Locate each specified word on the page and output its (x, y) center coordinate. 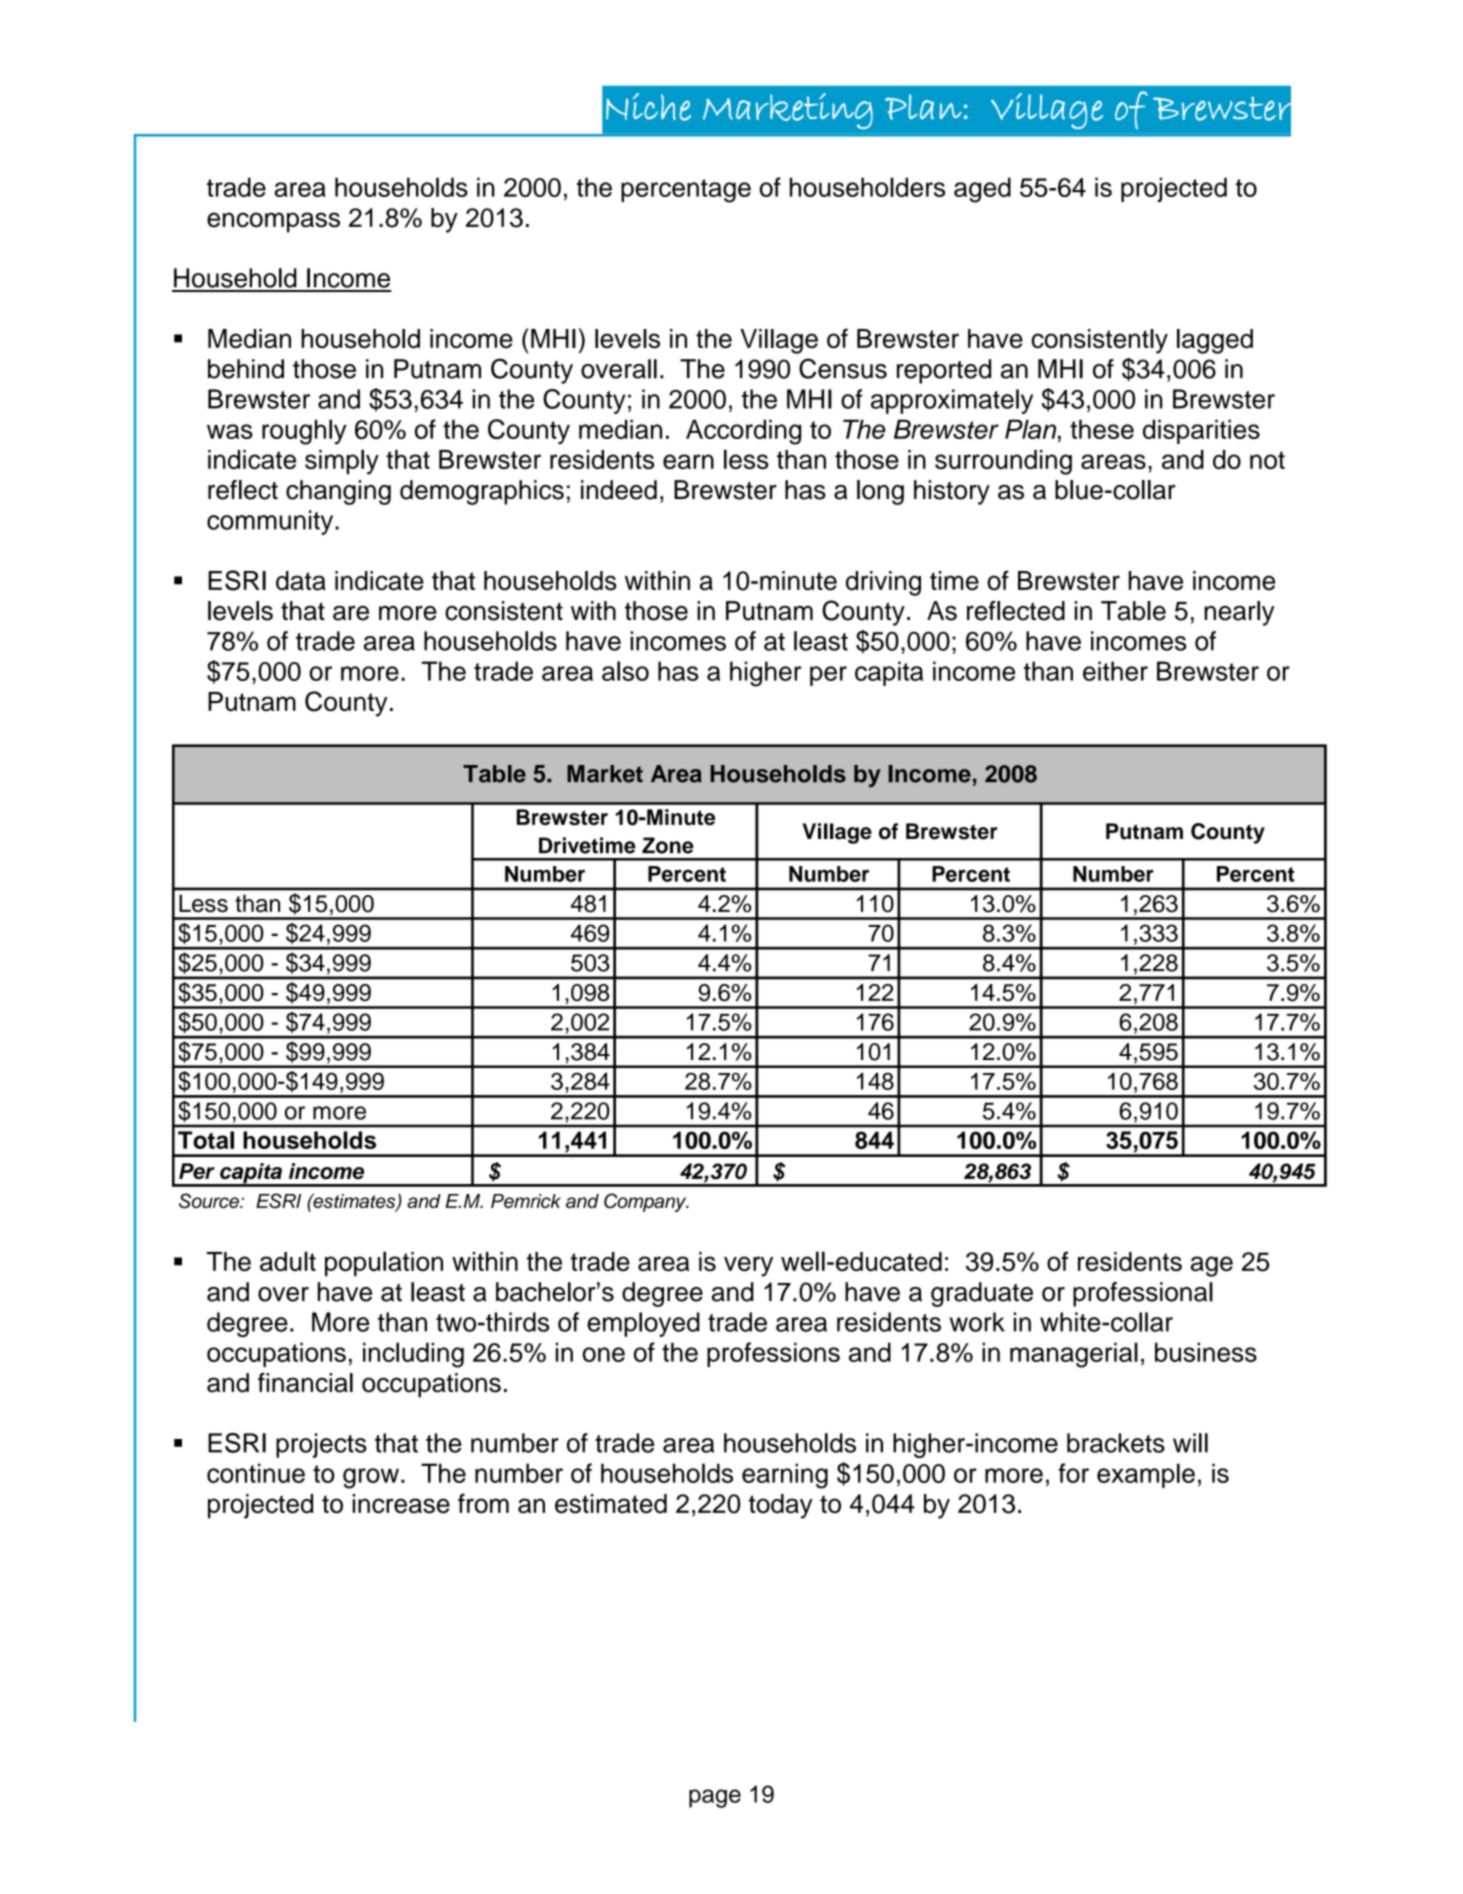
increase (401, 1504)
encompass (273, 222)
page (715, 1798)
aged (982, 190)
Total (206, 1140)
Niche (648, 107)
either (1115, 671)
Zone (668, 845)
